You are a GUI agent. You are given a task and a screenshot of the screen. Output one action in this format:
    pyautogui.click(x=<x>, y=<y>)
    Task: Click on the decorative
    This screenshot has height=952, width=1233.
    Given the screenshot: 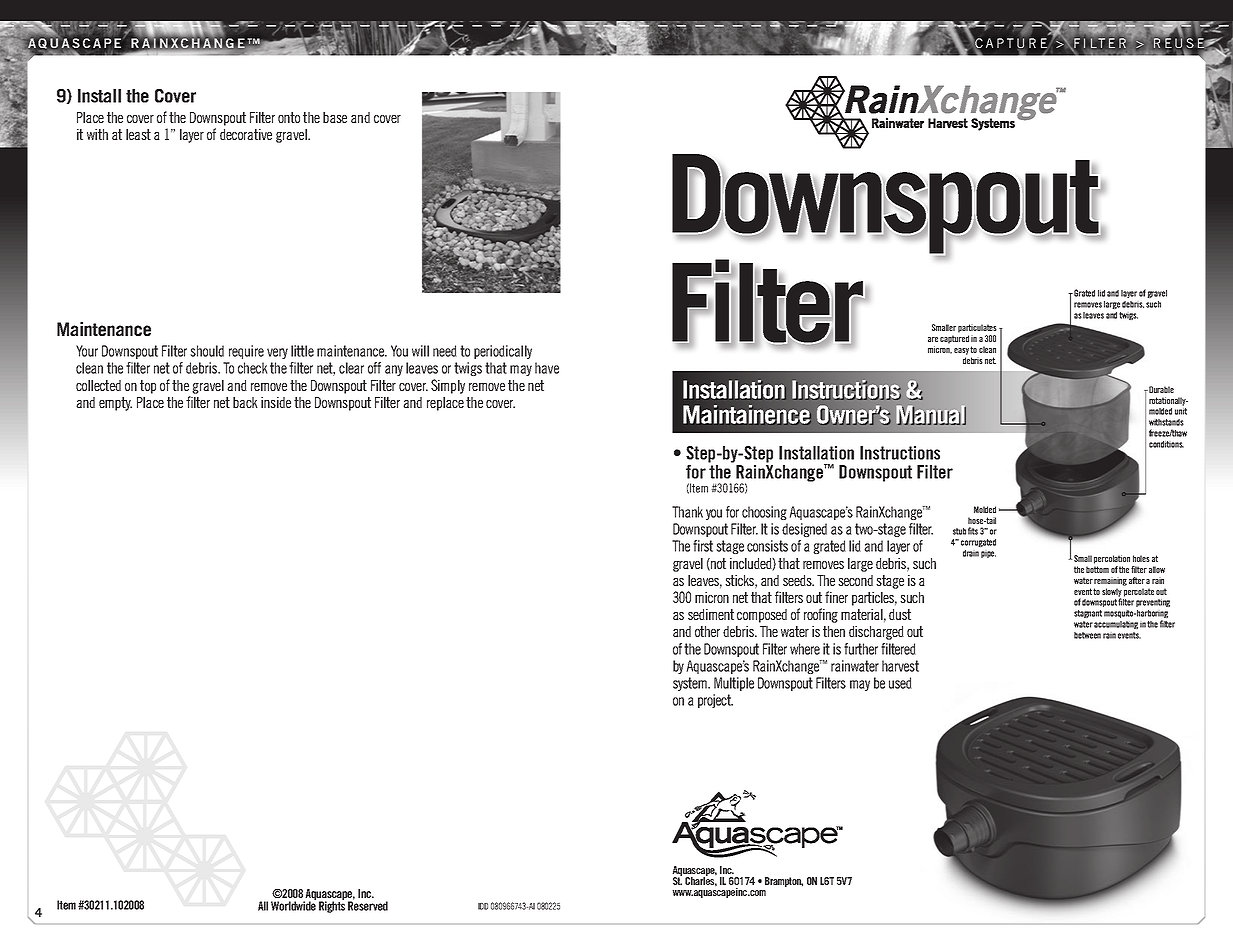 What is the action you would take?
    pyautogui.click(x=246, y=134)
